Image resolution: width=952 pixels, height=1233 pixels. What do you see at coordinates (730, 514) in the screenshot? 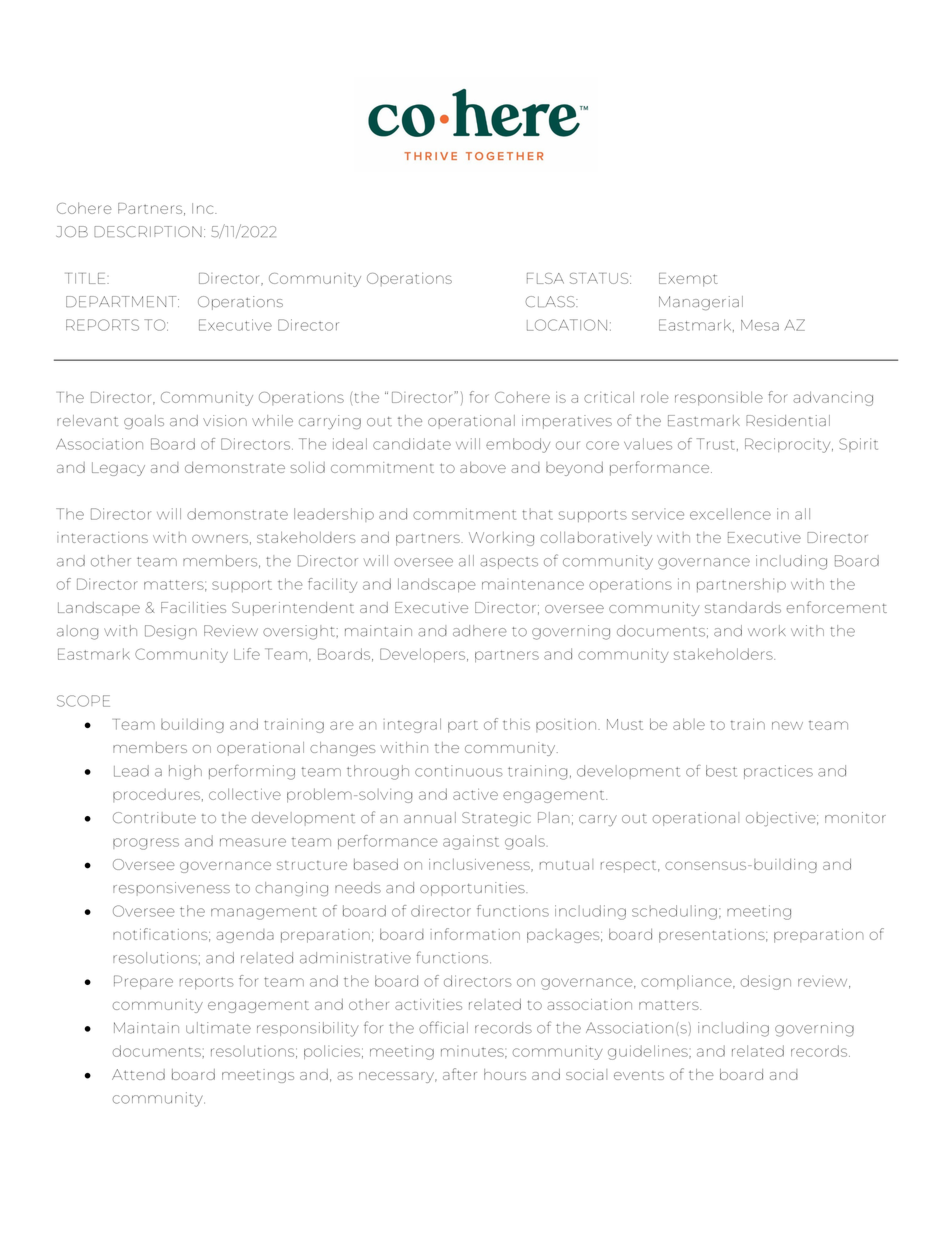
I see `excellence` at bounding box center [730, 514].
